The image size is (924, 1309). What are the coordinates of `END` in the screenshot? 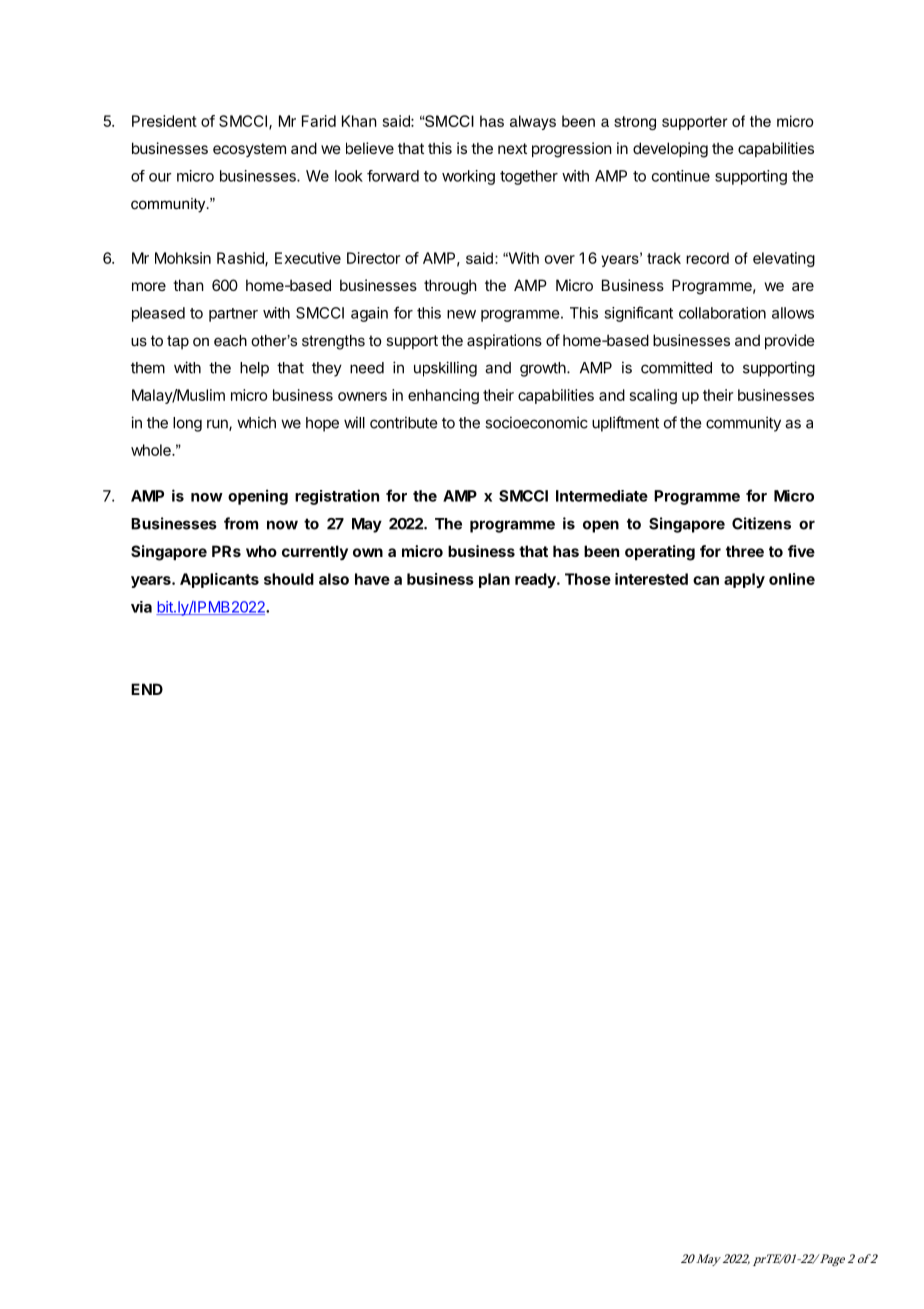 It's located at (147, 689).
